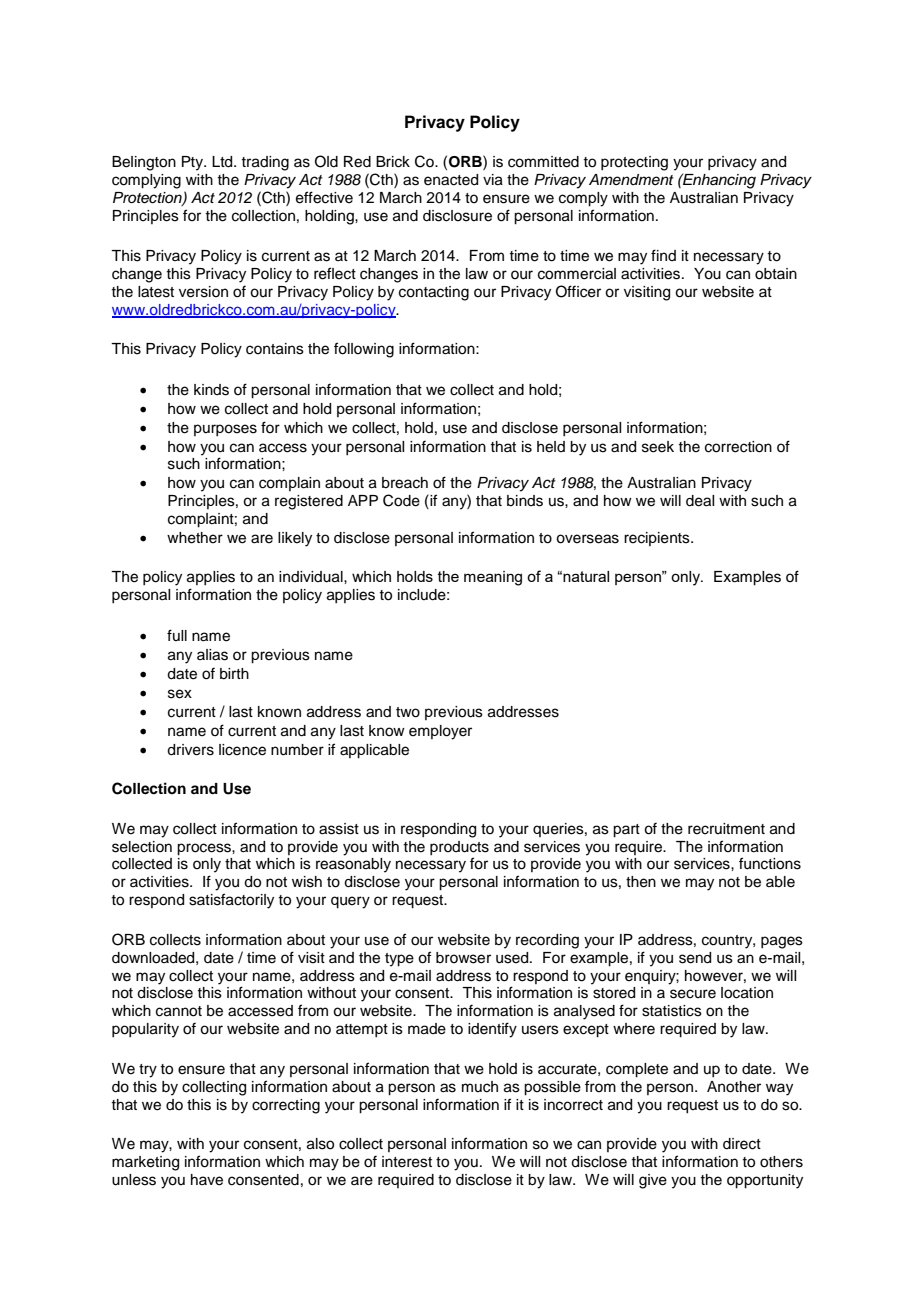 This document has width=924, height=1308. What do you see at coordinates (223, 162) in the document?
I see `Ltd` at bounding box center [223, 162].
